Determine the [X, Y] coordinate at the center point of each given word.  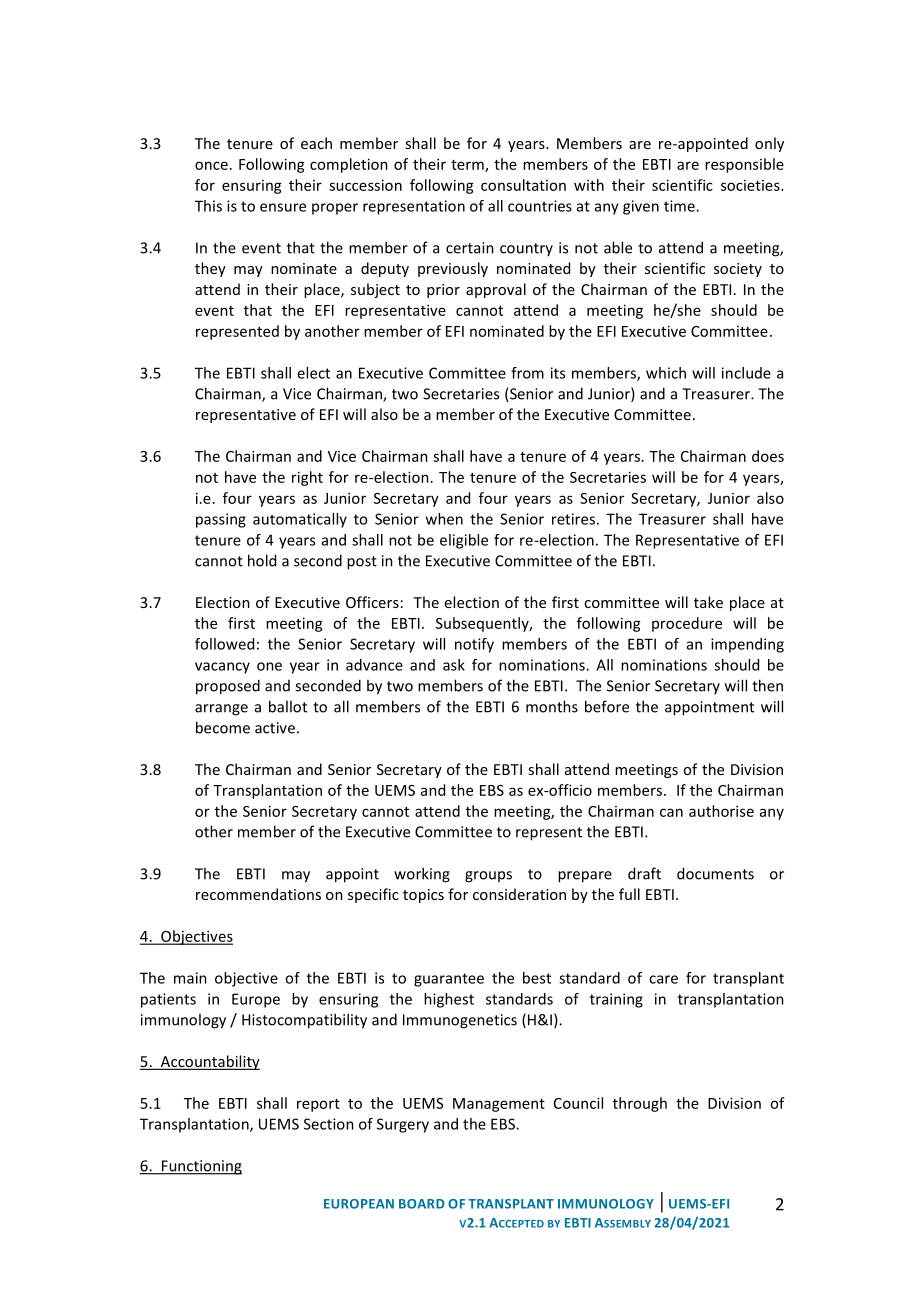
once [211, 165]
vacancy [222, 668]
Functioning [200, 1167]
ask [454, 665]
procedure [687, 624]
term [468, 166]
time [680, 206]
